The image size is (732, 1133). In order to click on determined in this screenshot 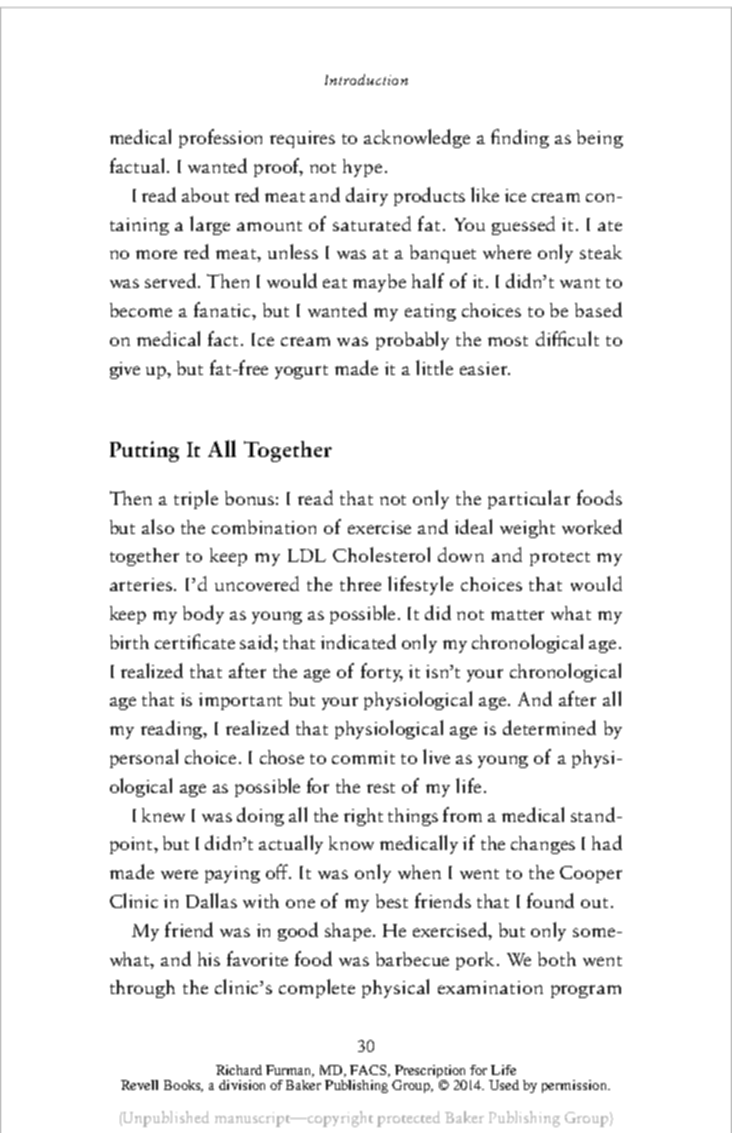, I will do `click(549, 727)`.
